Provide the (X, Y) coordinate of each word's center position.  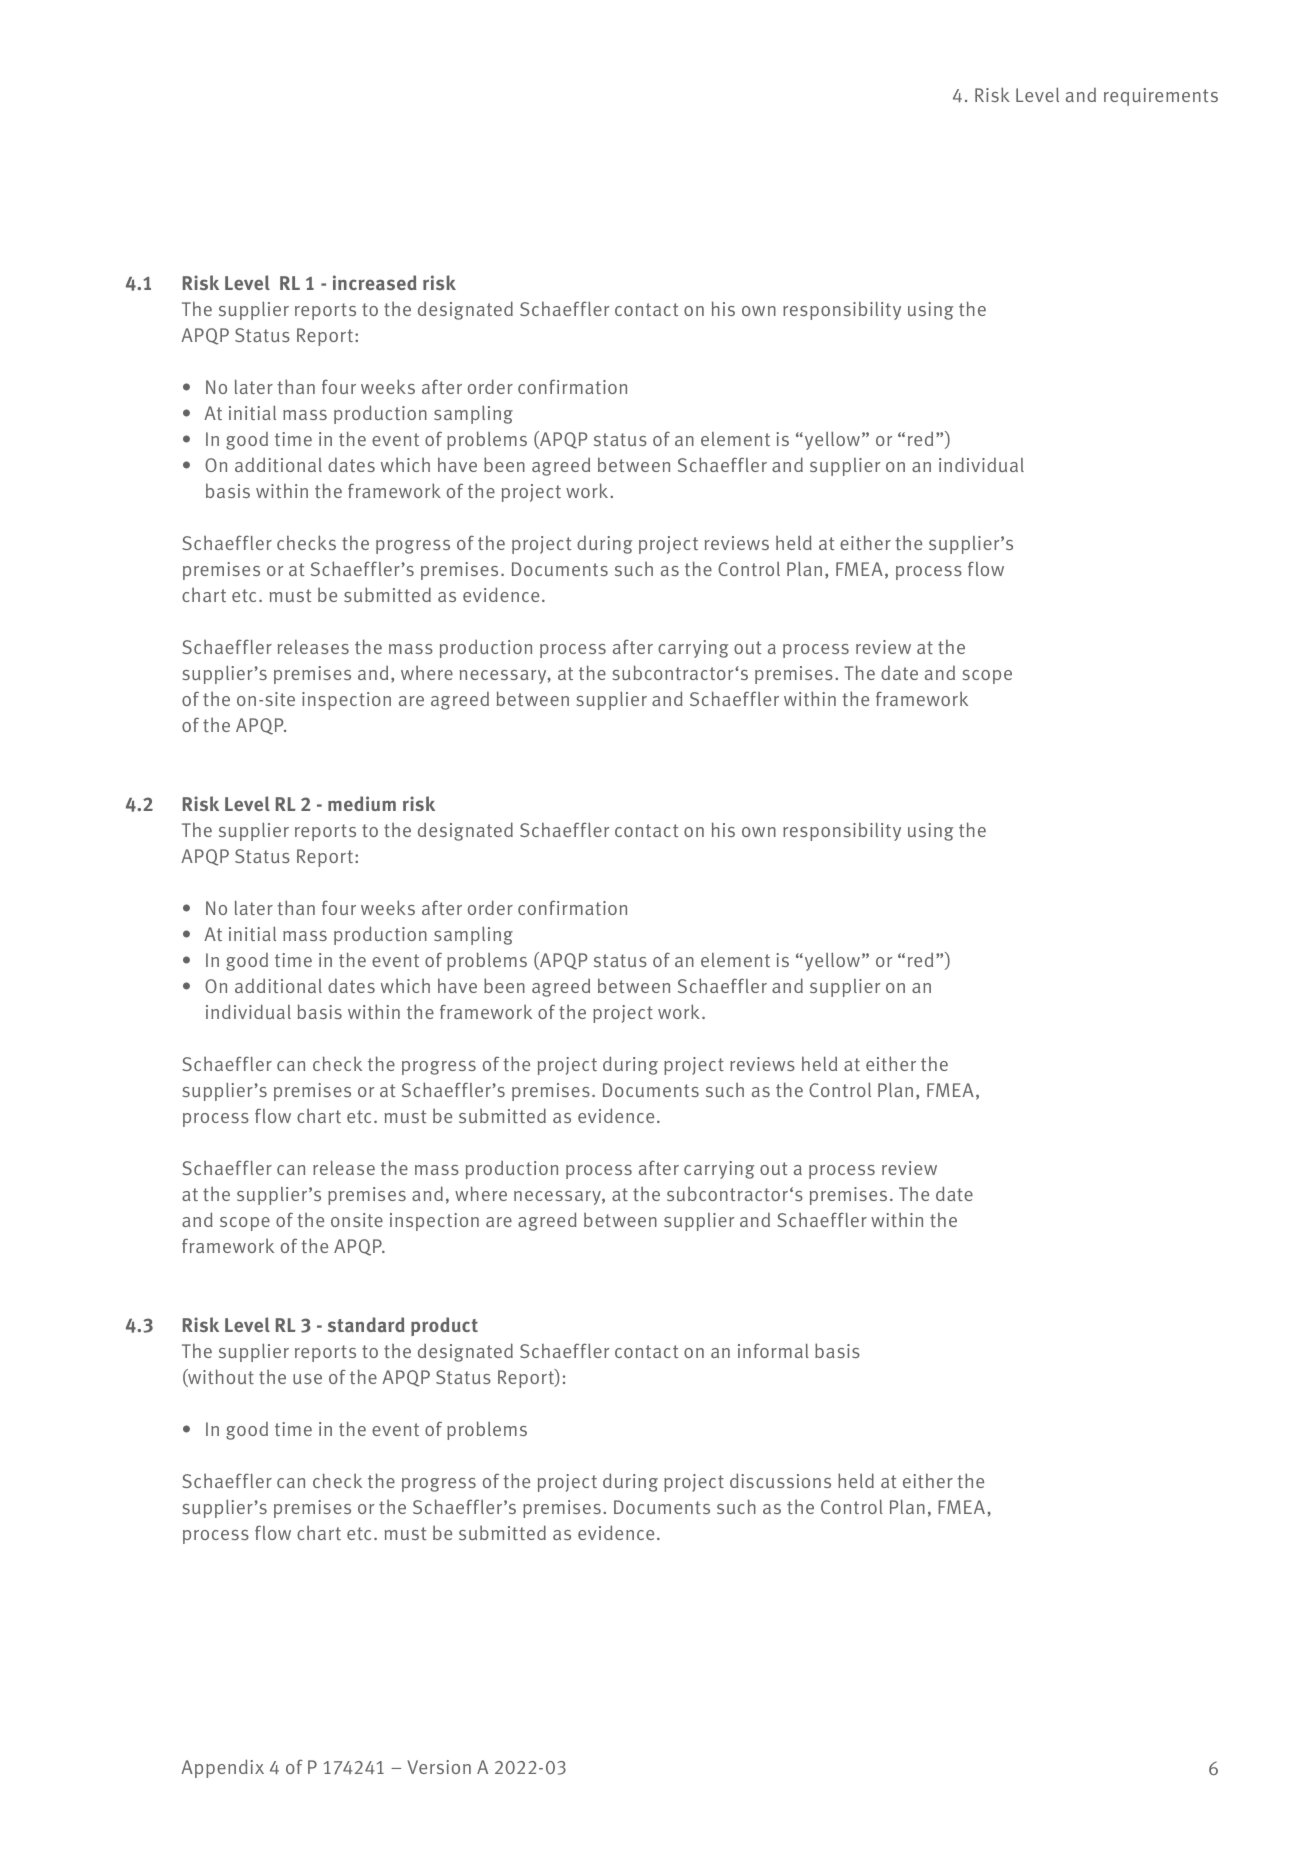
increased (375, 283)
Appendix (222, 1768)
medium (362, 803)
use (307, 1379)
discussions (780, 1480)
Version (439, 1767)
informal (773, 1350)
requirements (1161, 97)
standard (366, 1325)
